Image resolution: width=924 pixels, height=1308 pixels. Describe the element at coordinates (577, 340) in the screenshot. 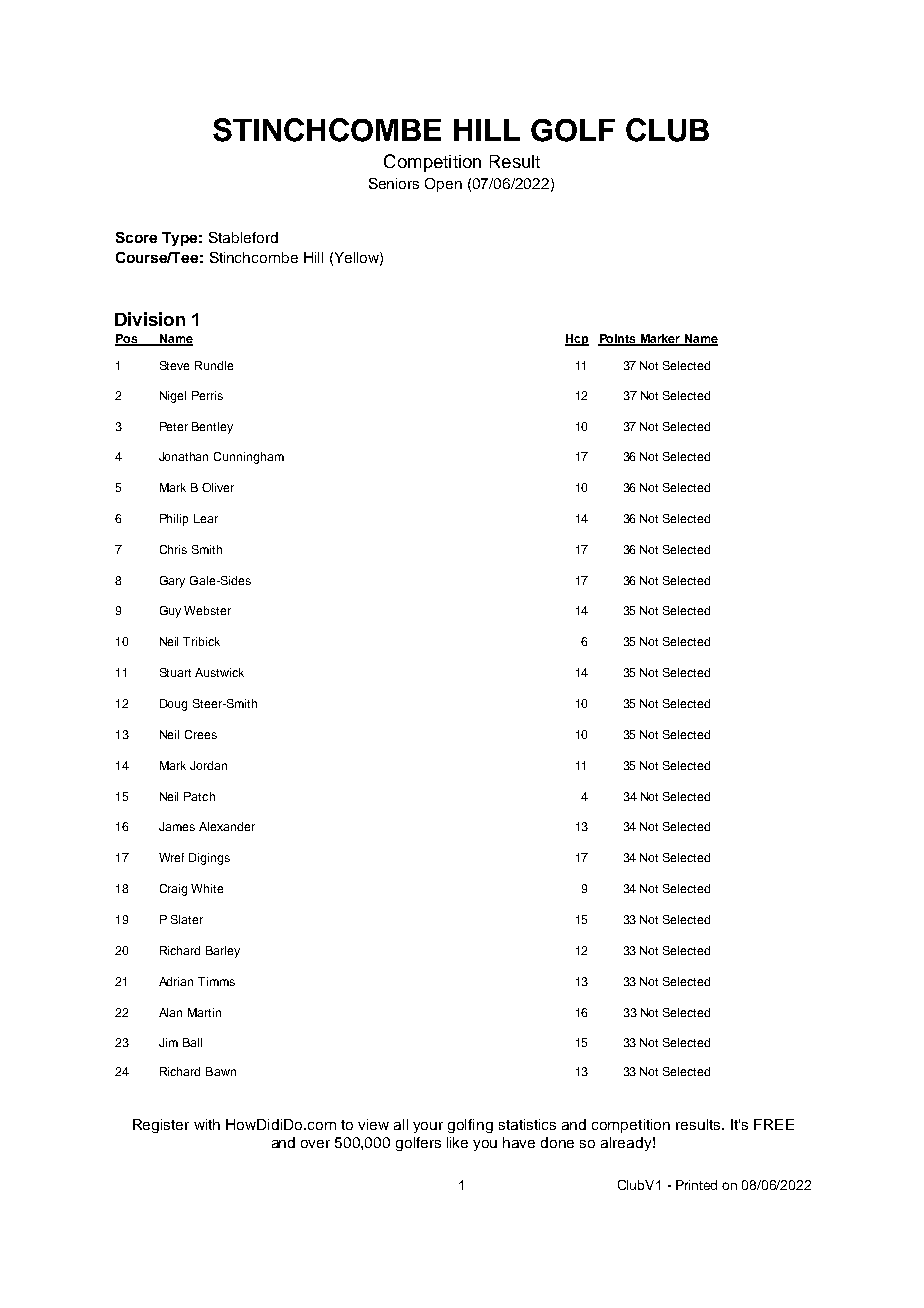

I see `Hcp` at that location.
